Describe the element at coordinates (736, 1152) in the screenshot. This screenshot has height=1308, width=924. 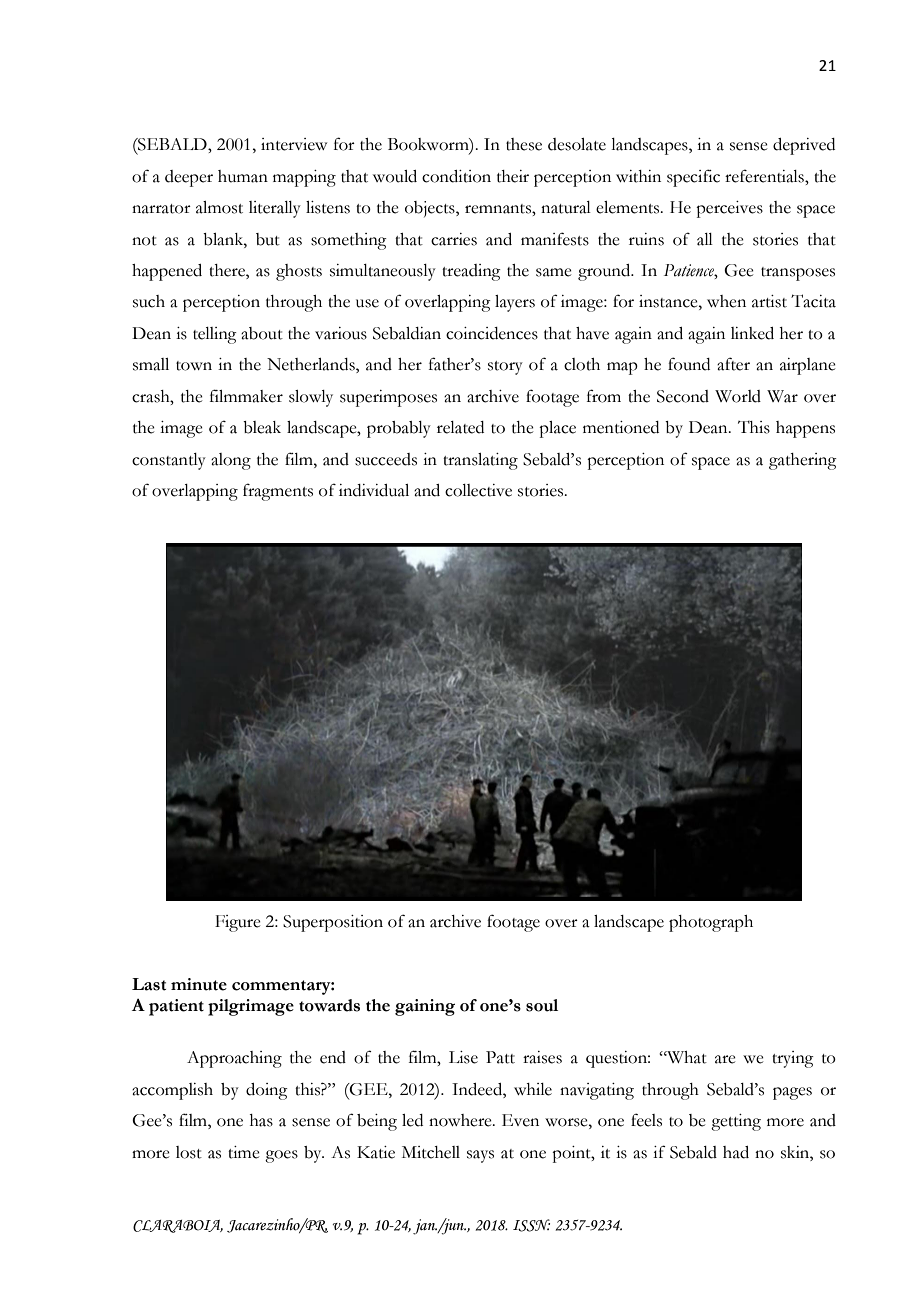
I see `had` at that location.
